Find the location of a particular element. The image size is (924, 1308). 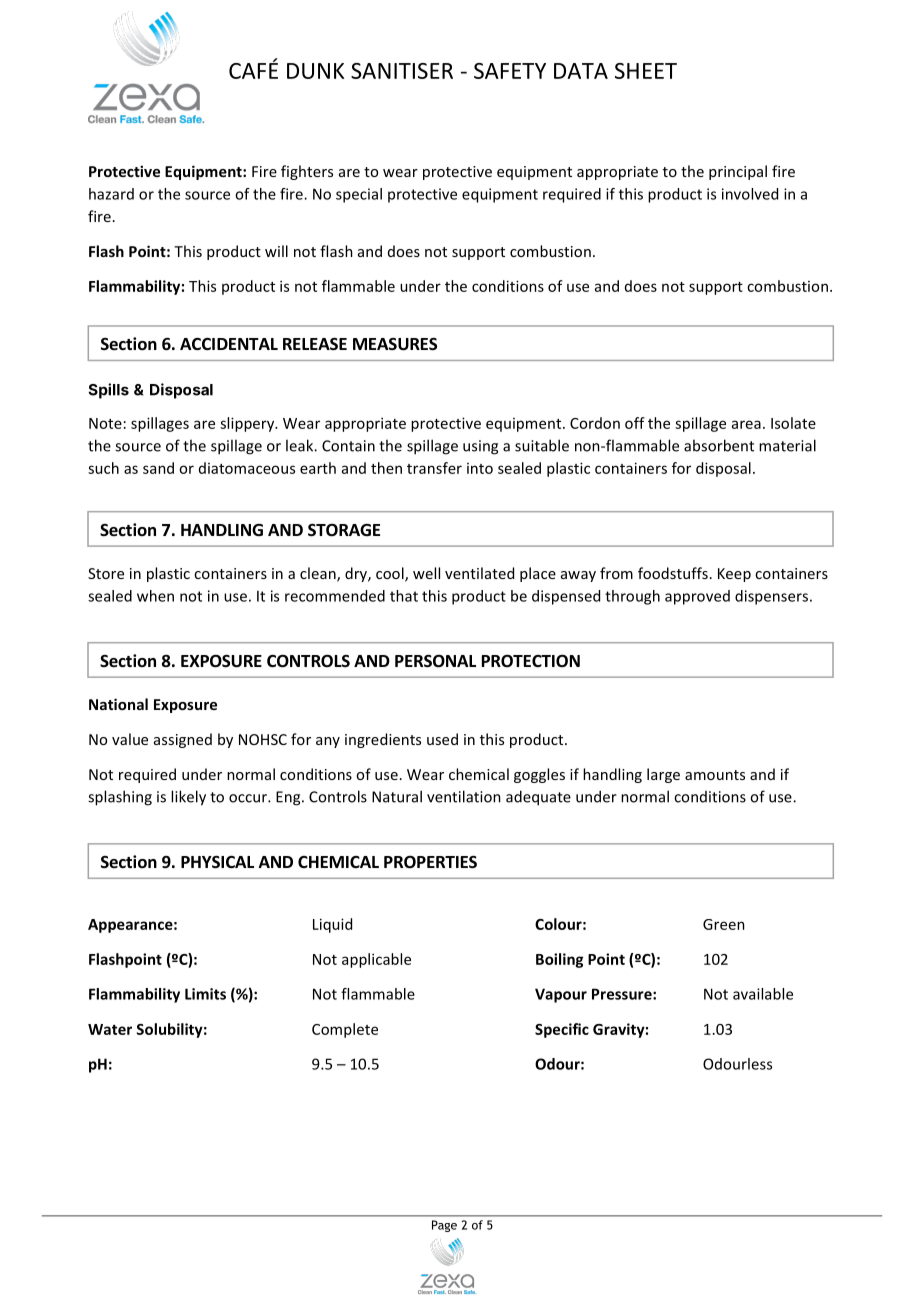

SANITISER is located at coordinates (402, 71).
